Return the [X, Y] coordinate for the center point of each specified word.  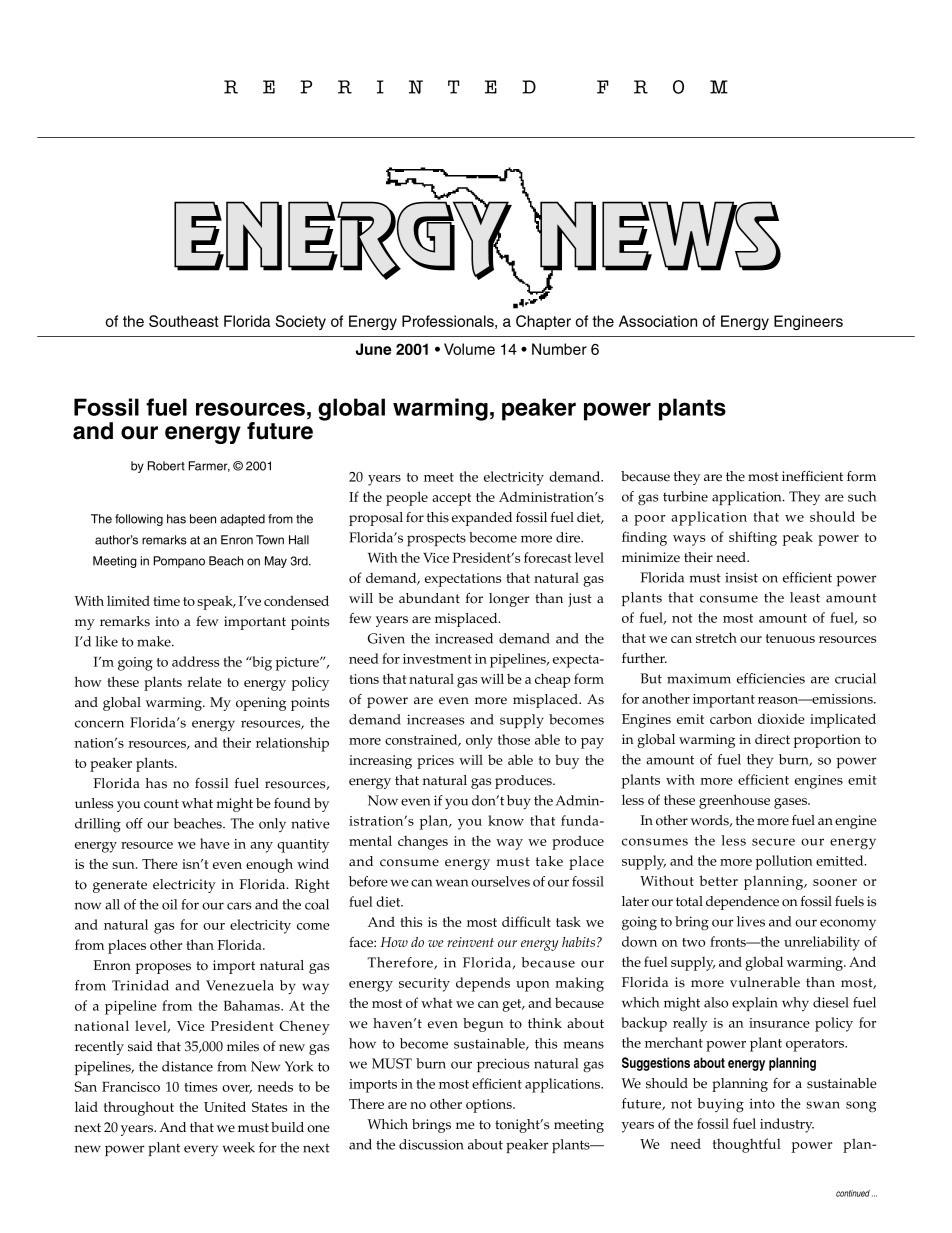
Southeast [184, 321]
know [506, 820]
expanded [482, 519]
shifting [753, 538]
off [134, 823]
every [201, 1150]
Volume [469, 349]
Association [658, 321]
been [203, 519]
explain [755, 1004]
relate [204, 681]
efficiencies [771, 678]
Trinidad [140, 985]
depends [483, 984]
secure [773, 842]
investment [437, 659]
